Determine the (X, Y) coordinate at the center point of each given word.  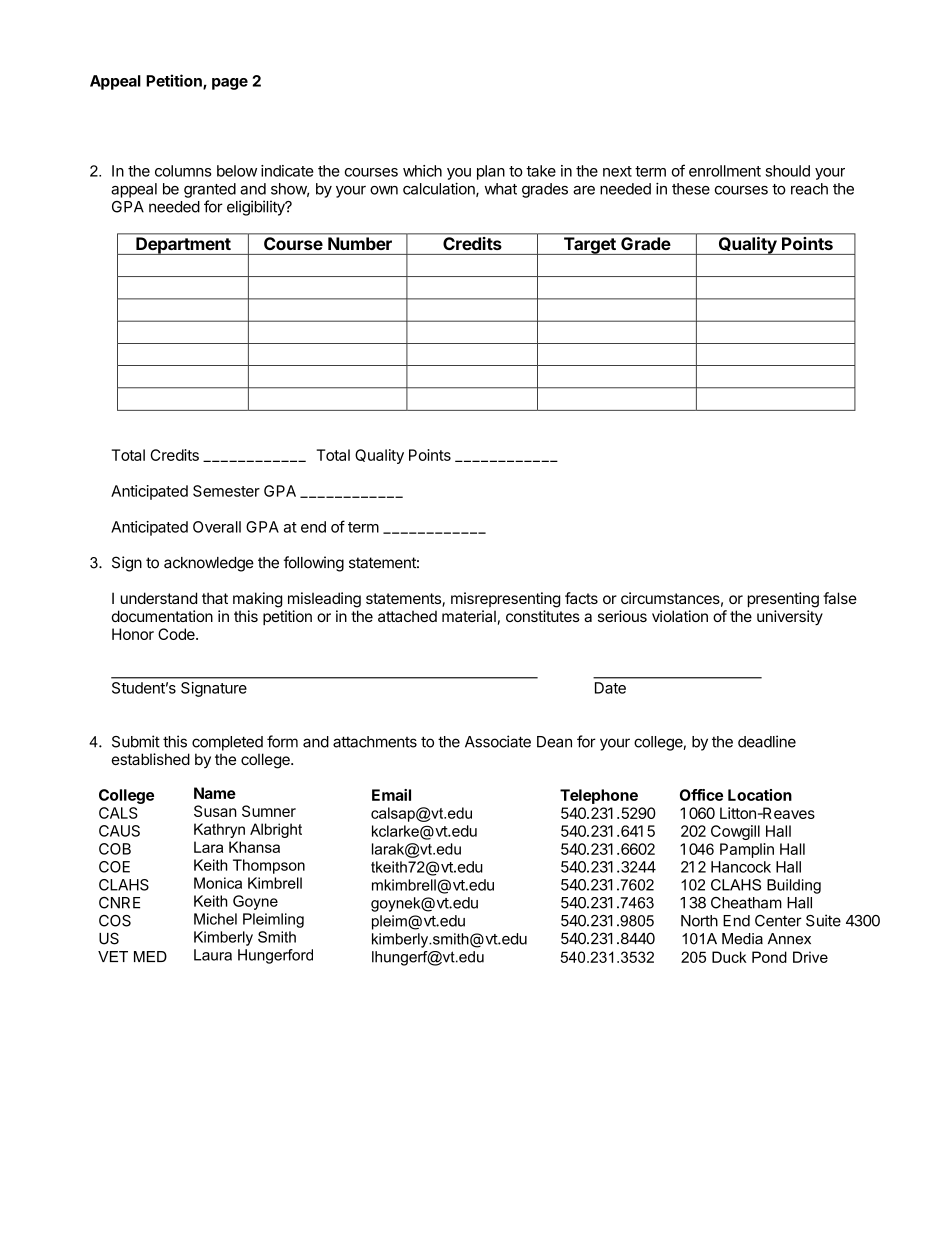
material (469, 616)
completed (227, 743)
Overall (217, 527)
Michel (215, 919)
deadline (767, 741)
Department (183, 246)
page (230, 84)
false (840, 598)
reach (809, 189)
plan (491, 172)
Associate (498, 741)
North (699, 921)
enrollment (725, 171)
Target (589, 246)
